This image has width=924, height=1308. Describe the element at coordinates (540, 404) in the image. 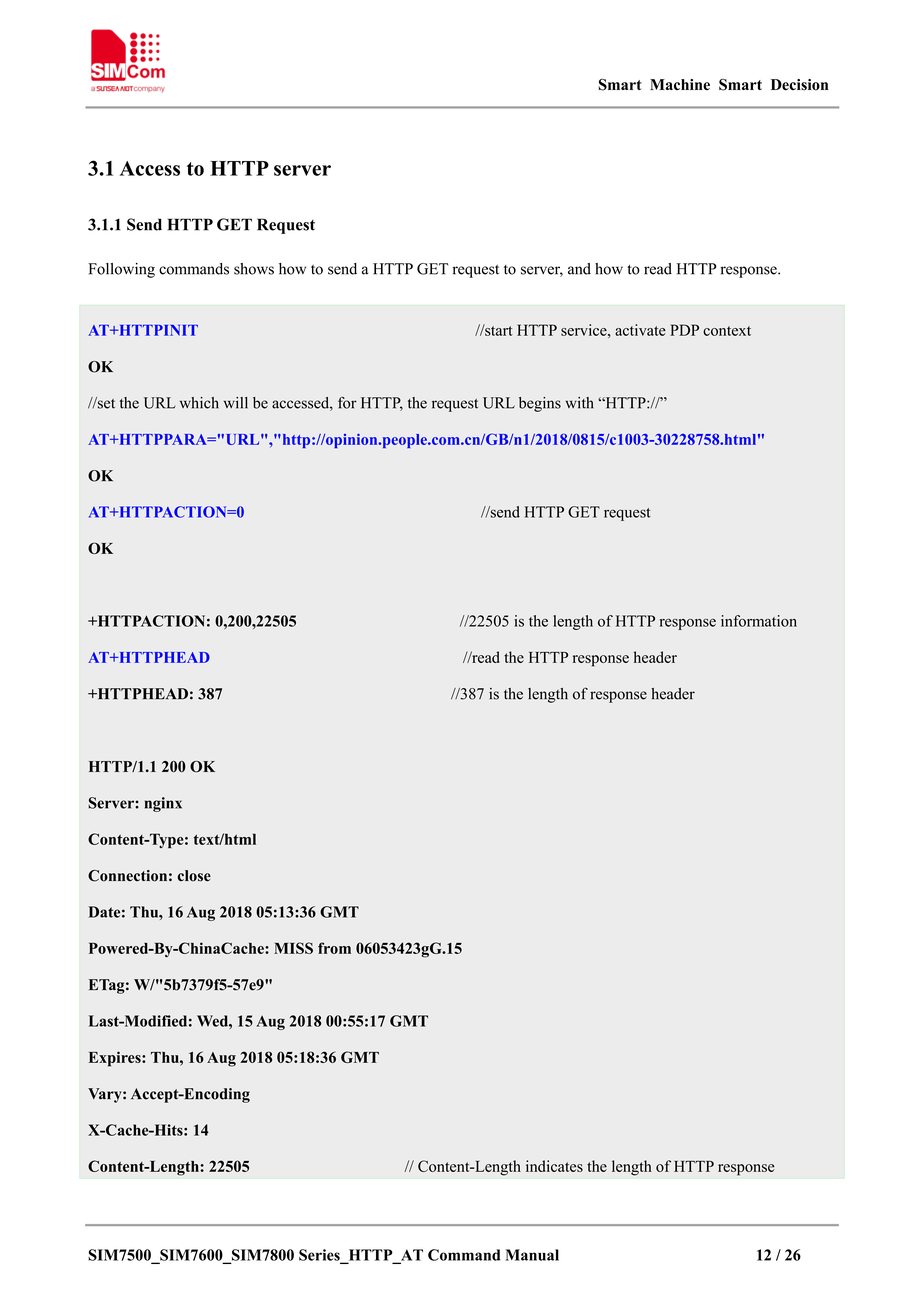

I see `begins` at that location.
